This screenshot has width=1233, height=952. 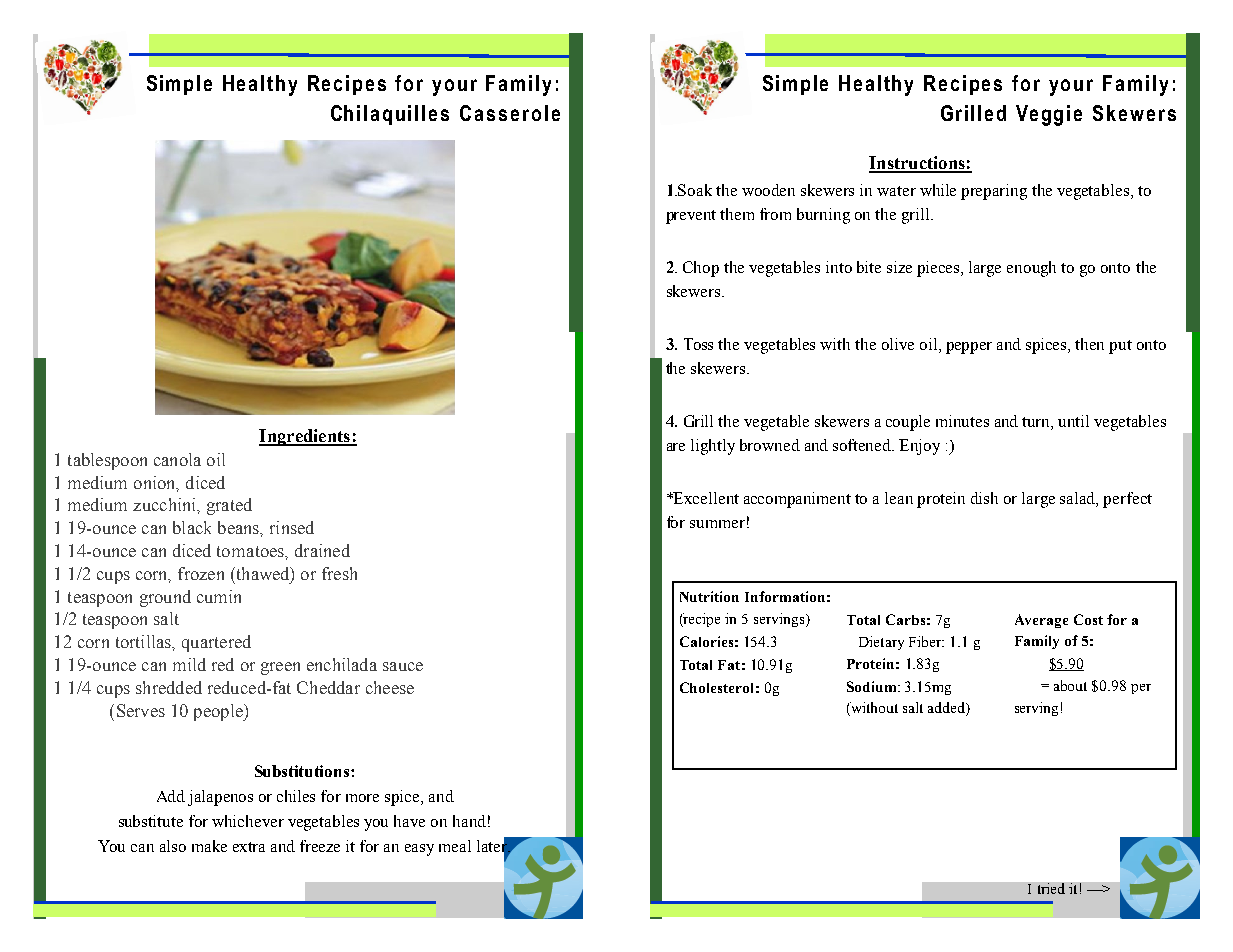 I want to click on Nutrition, so click(x=709, y=596).
